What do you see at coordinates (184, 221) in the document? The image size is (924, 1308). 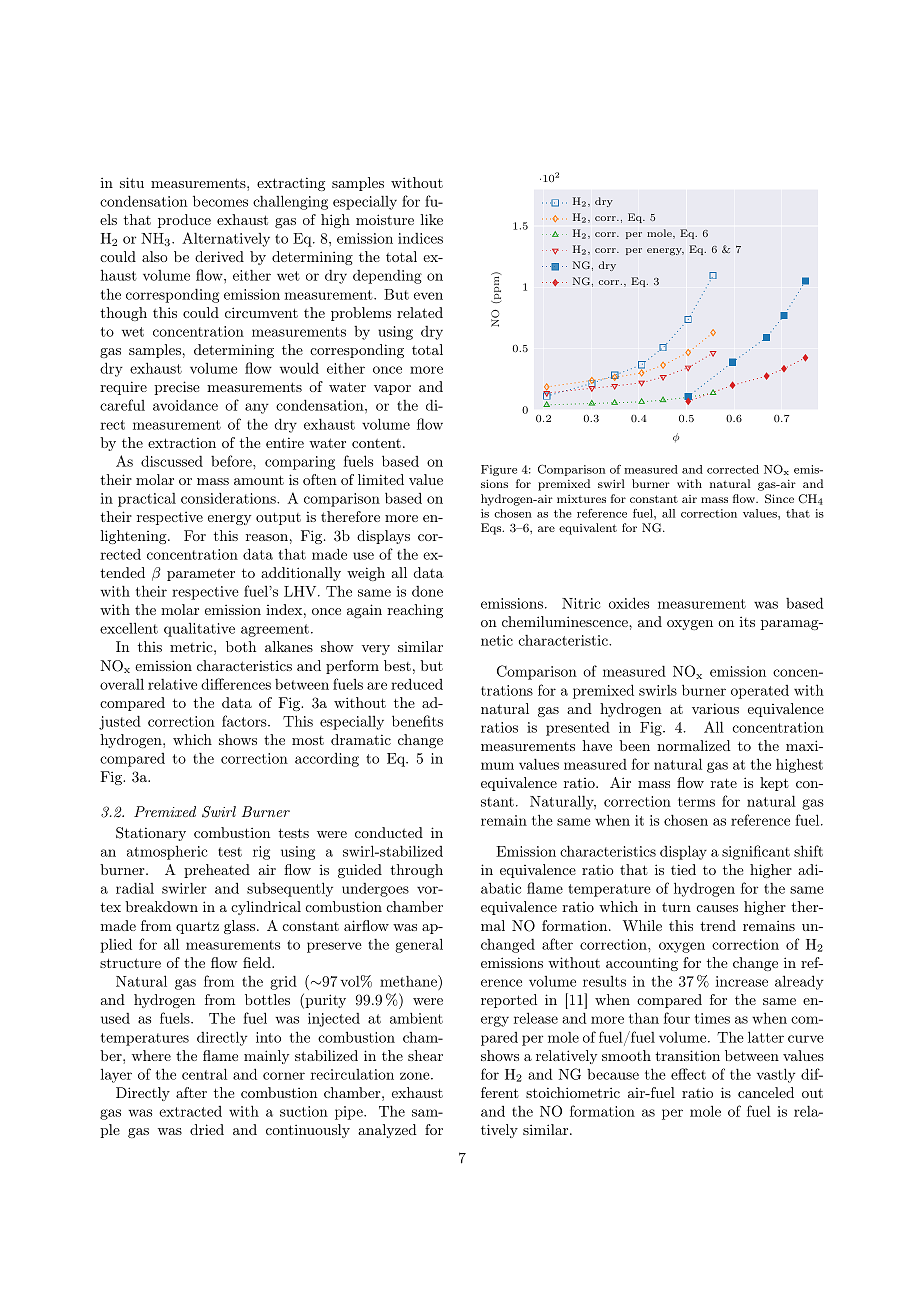 I see `produce` at bounding box center [184, 221].
